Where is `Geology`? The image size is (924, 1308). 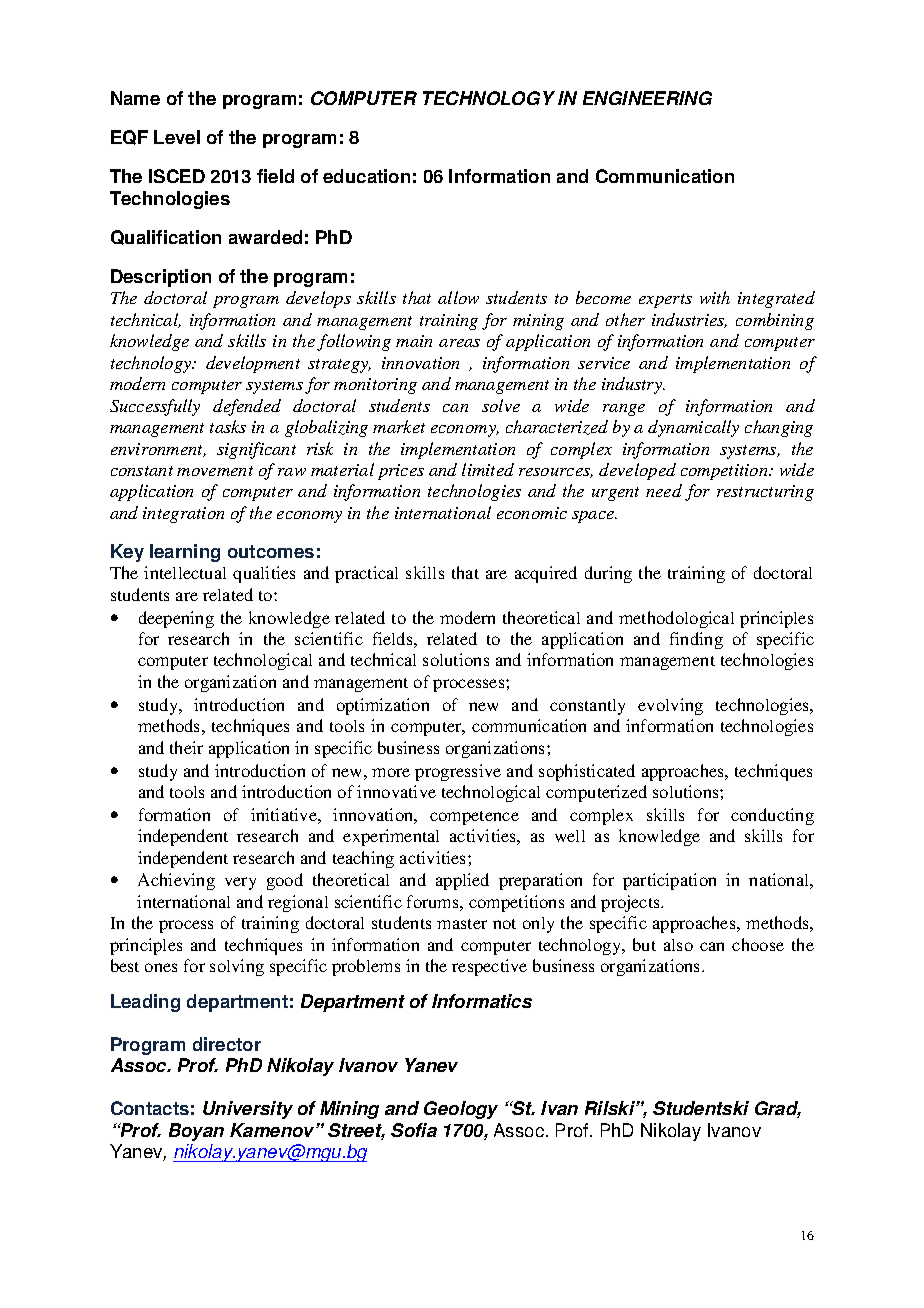 Geology is located at coordinates (461, 1110).
